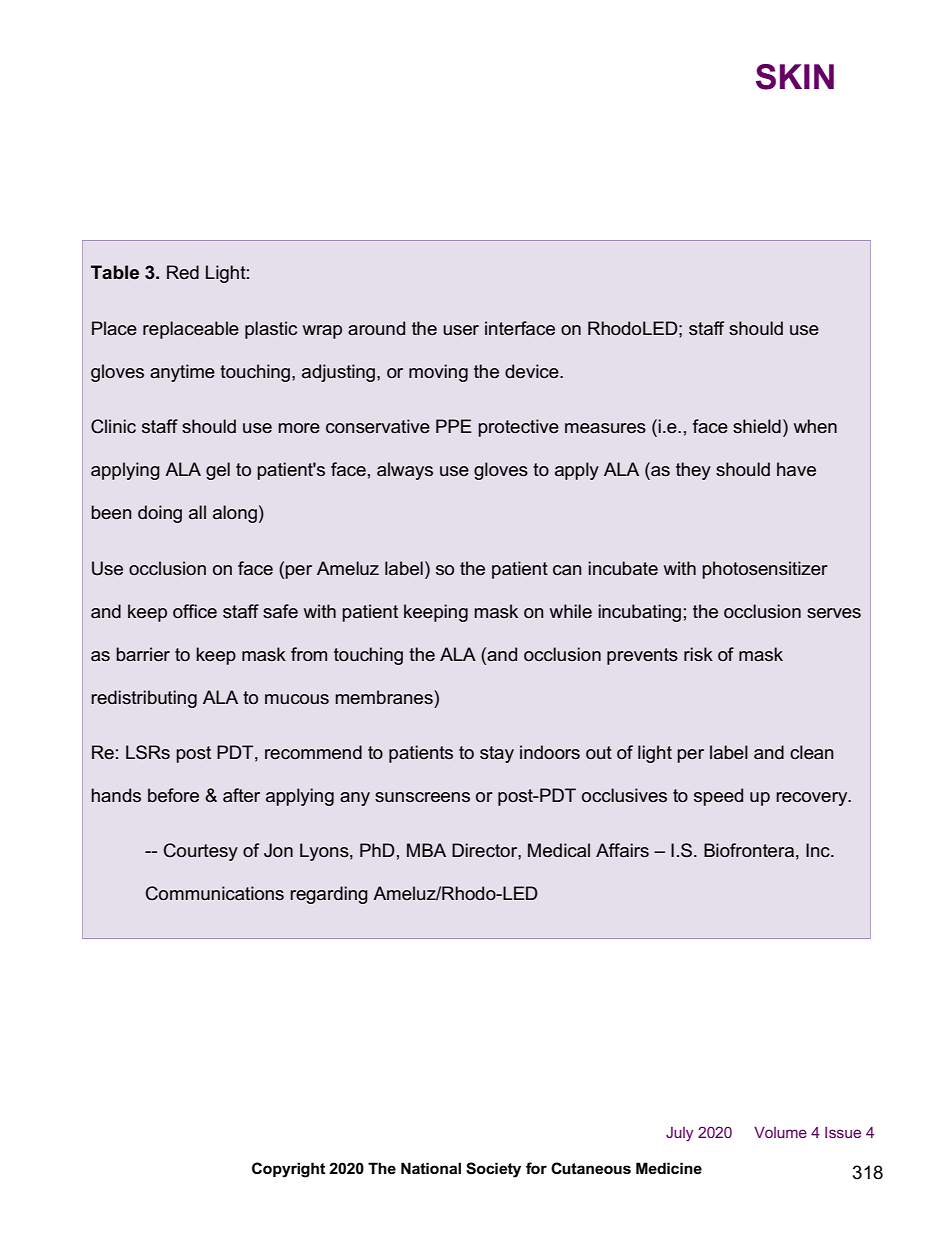  Describe the element at coordinates (718, 797) in the screenshot. I see `speed` at that location.
